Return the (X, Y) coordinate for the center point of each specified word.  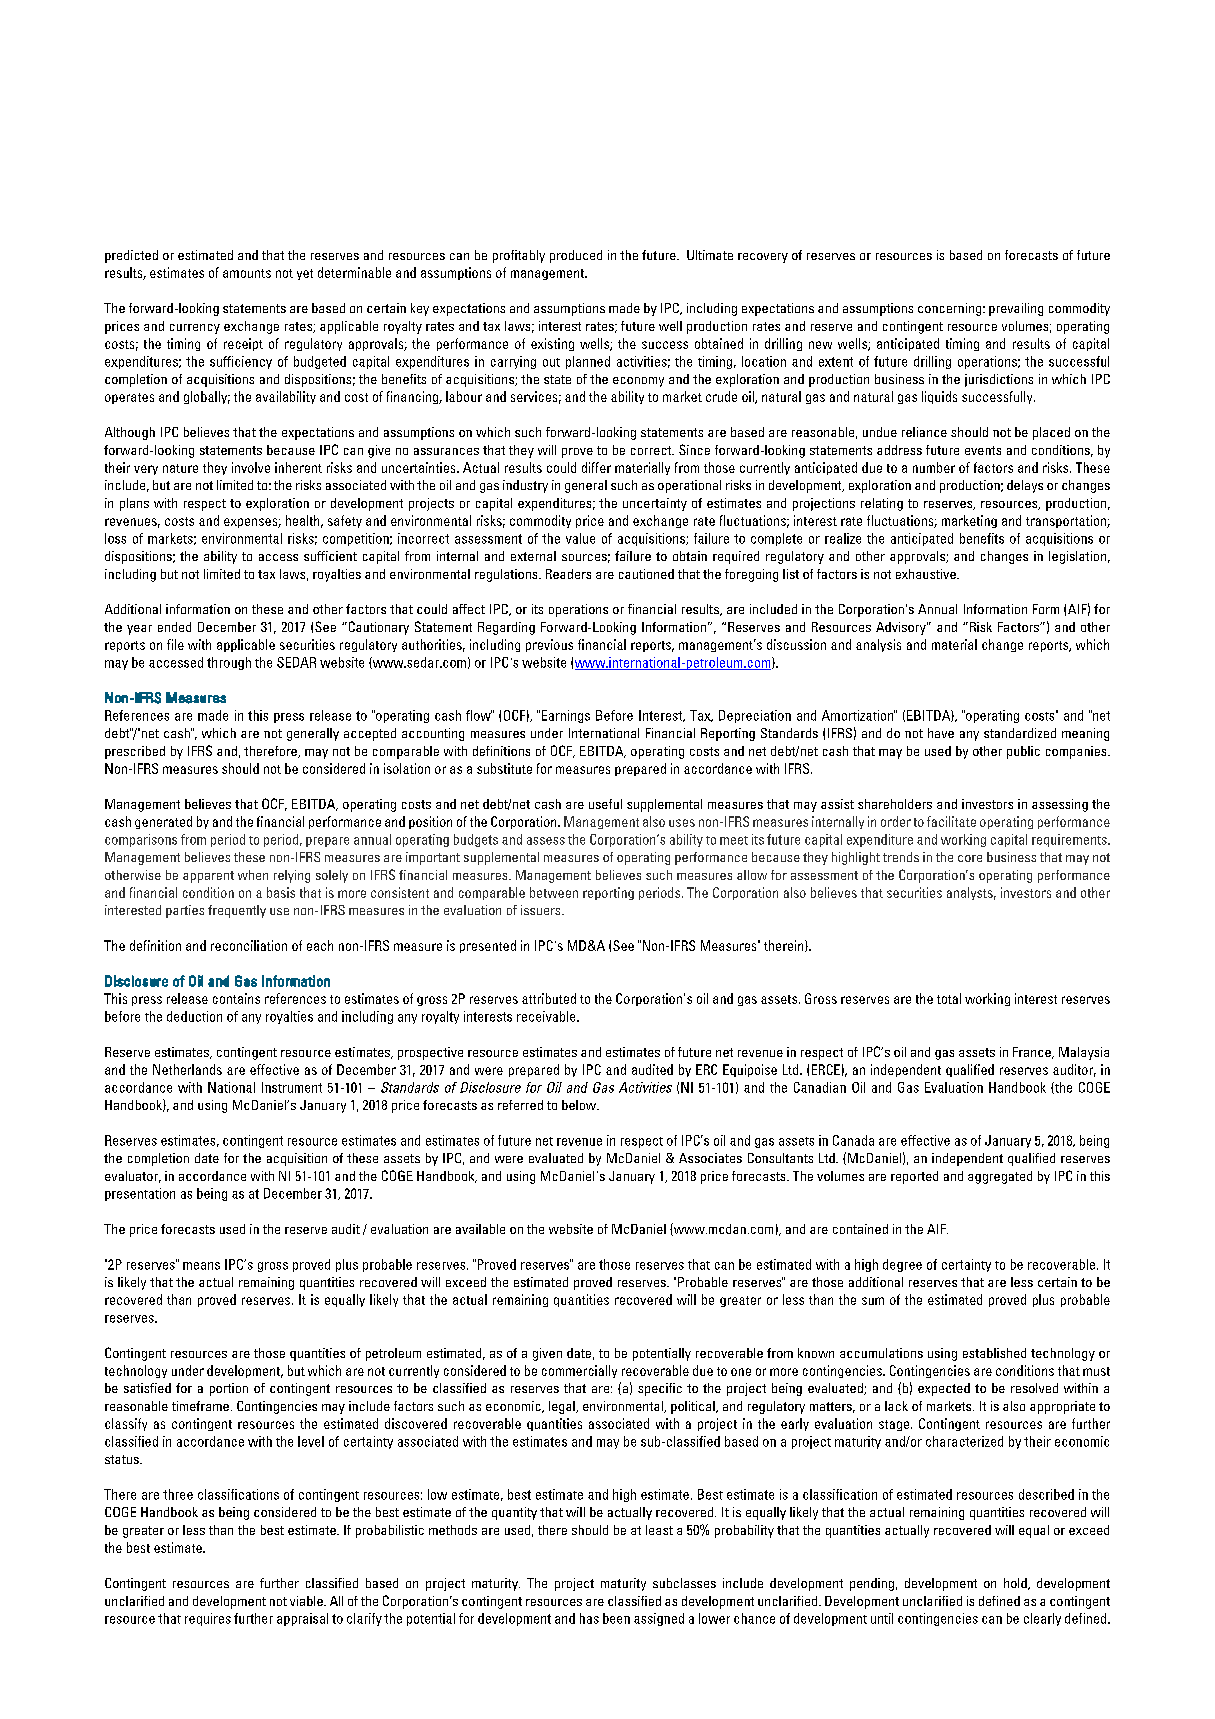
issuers (542, 910)
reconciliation (249, 945)
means (201, 1266)
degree (902, 1265)
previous (549, 645)
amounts (247, 273)
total (949, 998)
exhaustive (927, 574)
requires (208, 1619)
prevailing (1016, 309)
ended (174, 627)
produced (576, 256)
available (480, 1229)
